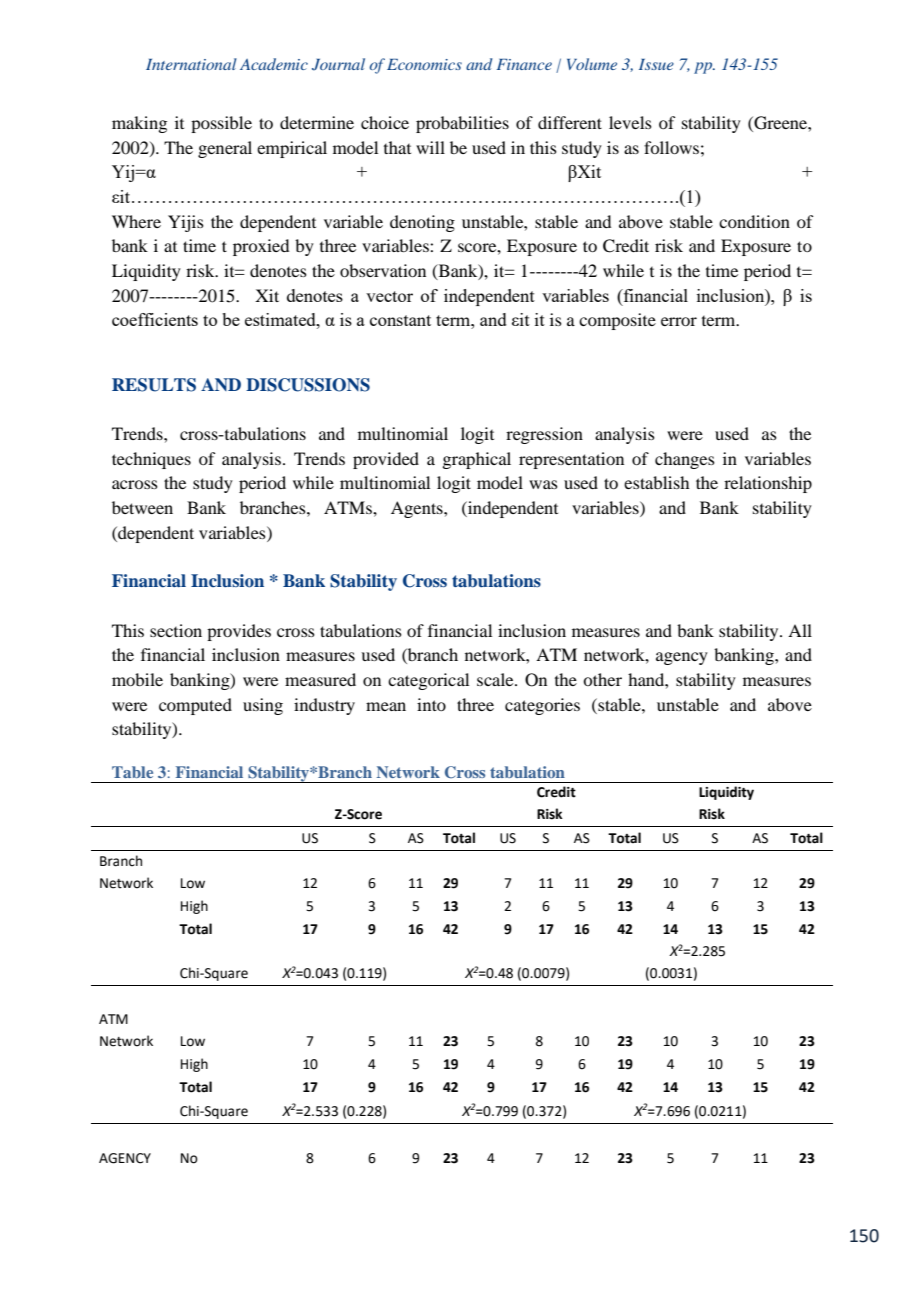 The height and width of the image is (1308, 924). What do you see at coordinates (191, 64) in the image?
I see `International` at bounding box center [191, 64].
